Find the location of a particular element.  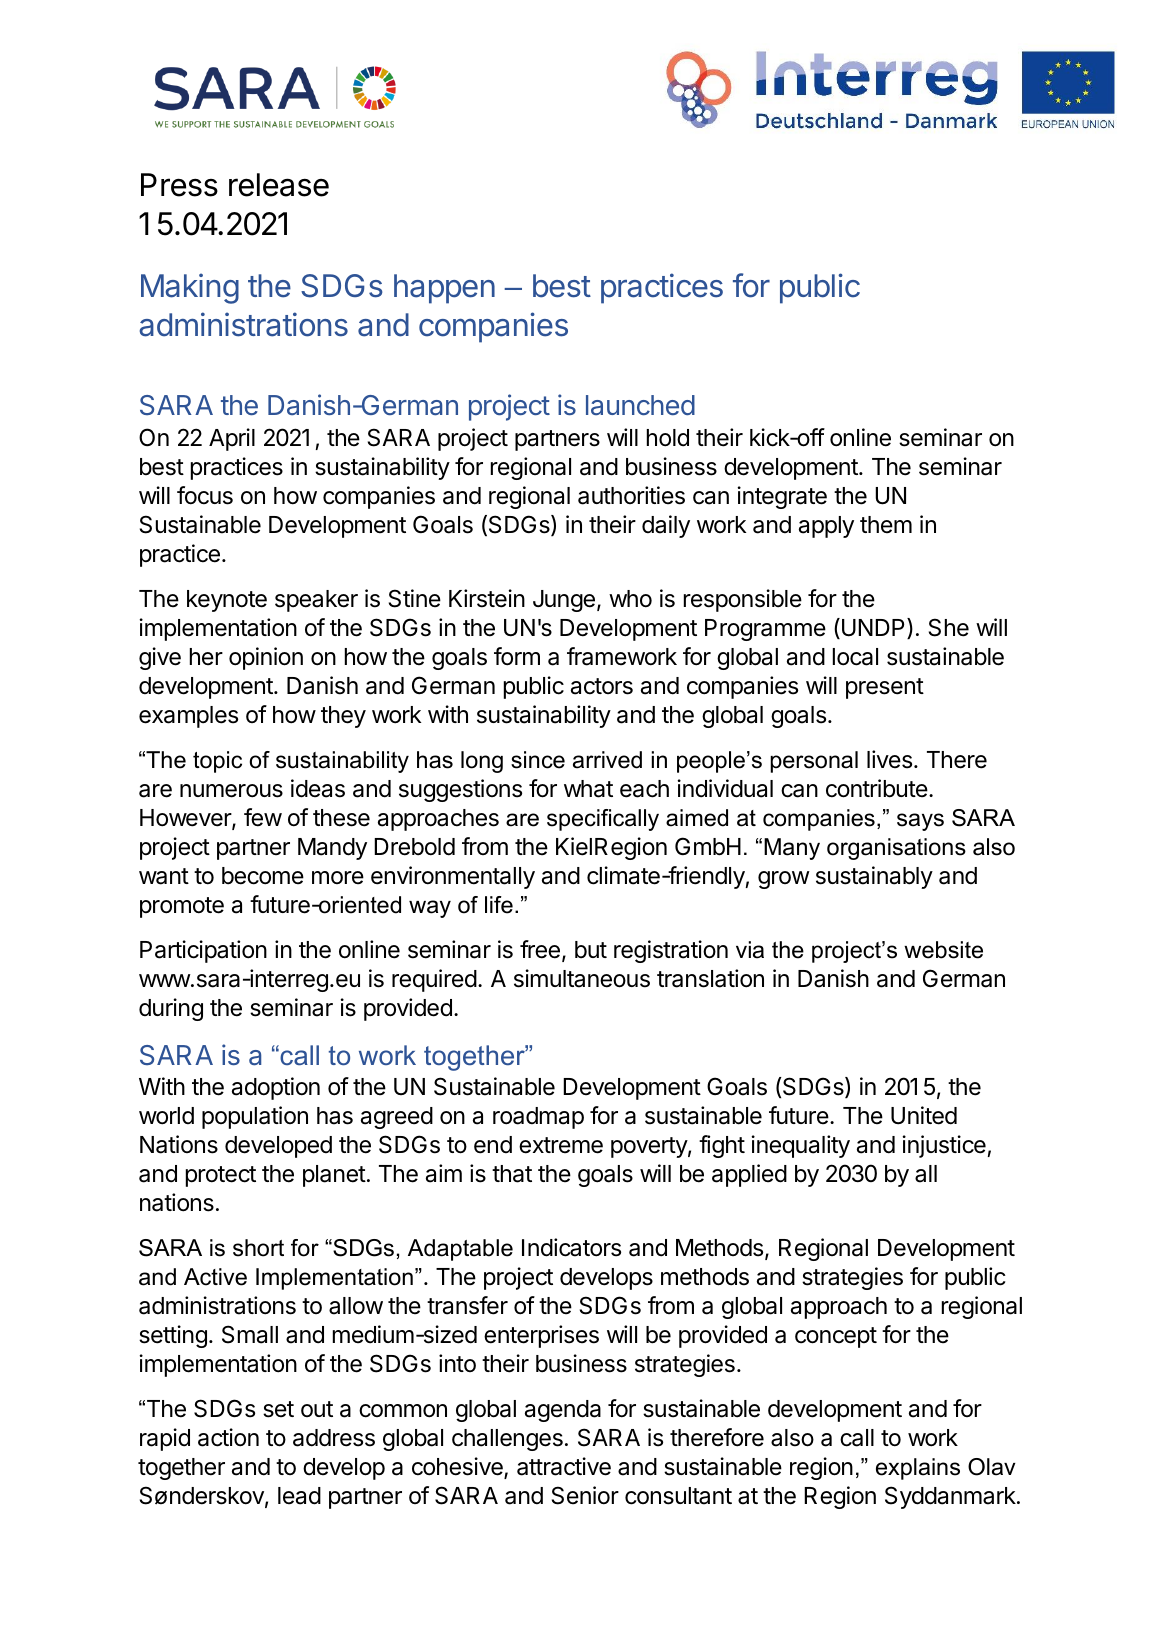

launched is located at coordinates (640, 405).
